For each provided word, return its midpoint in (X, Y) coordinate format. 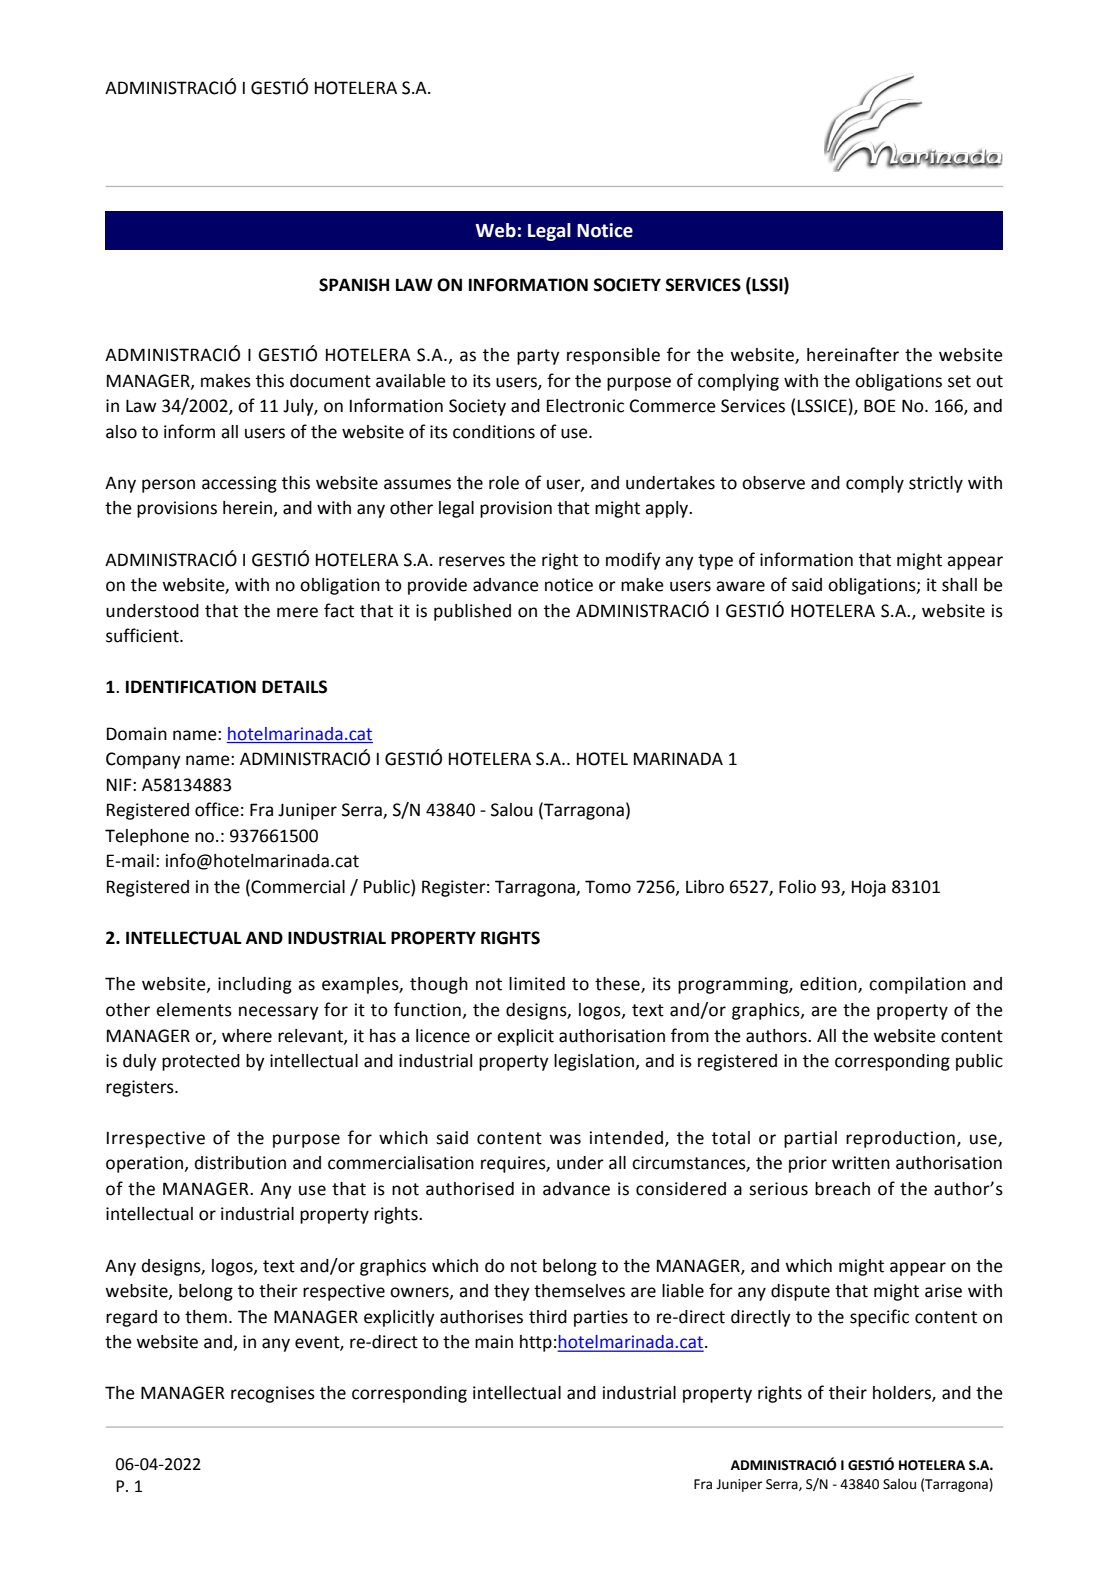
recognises (273, 1394)
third (548, 1317)
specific (879, 1318)
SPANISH (354, 285)
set (959, 381)
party (538, 357)
